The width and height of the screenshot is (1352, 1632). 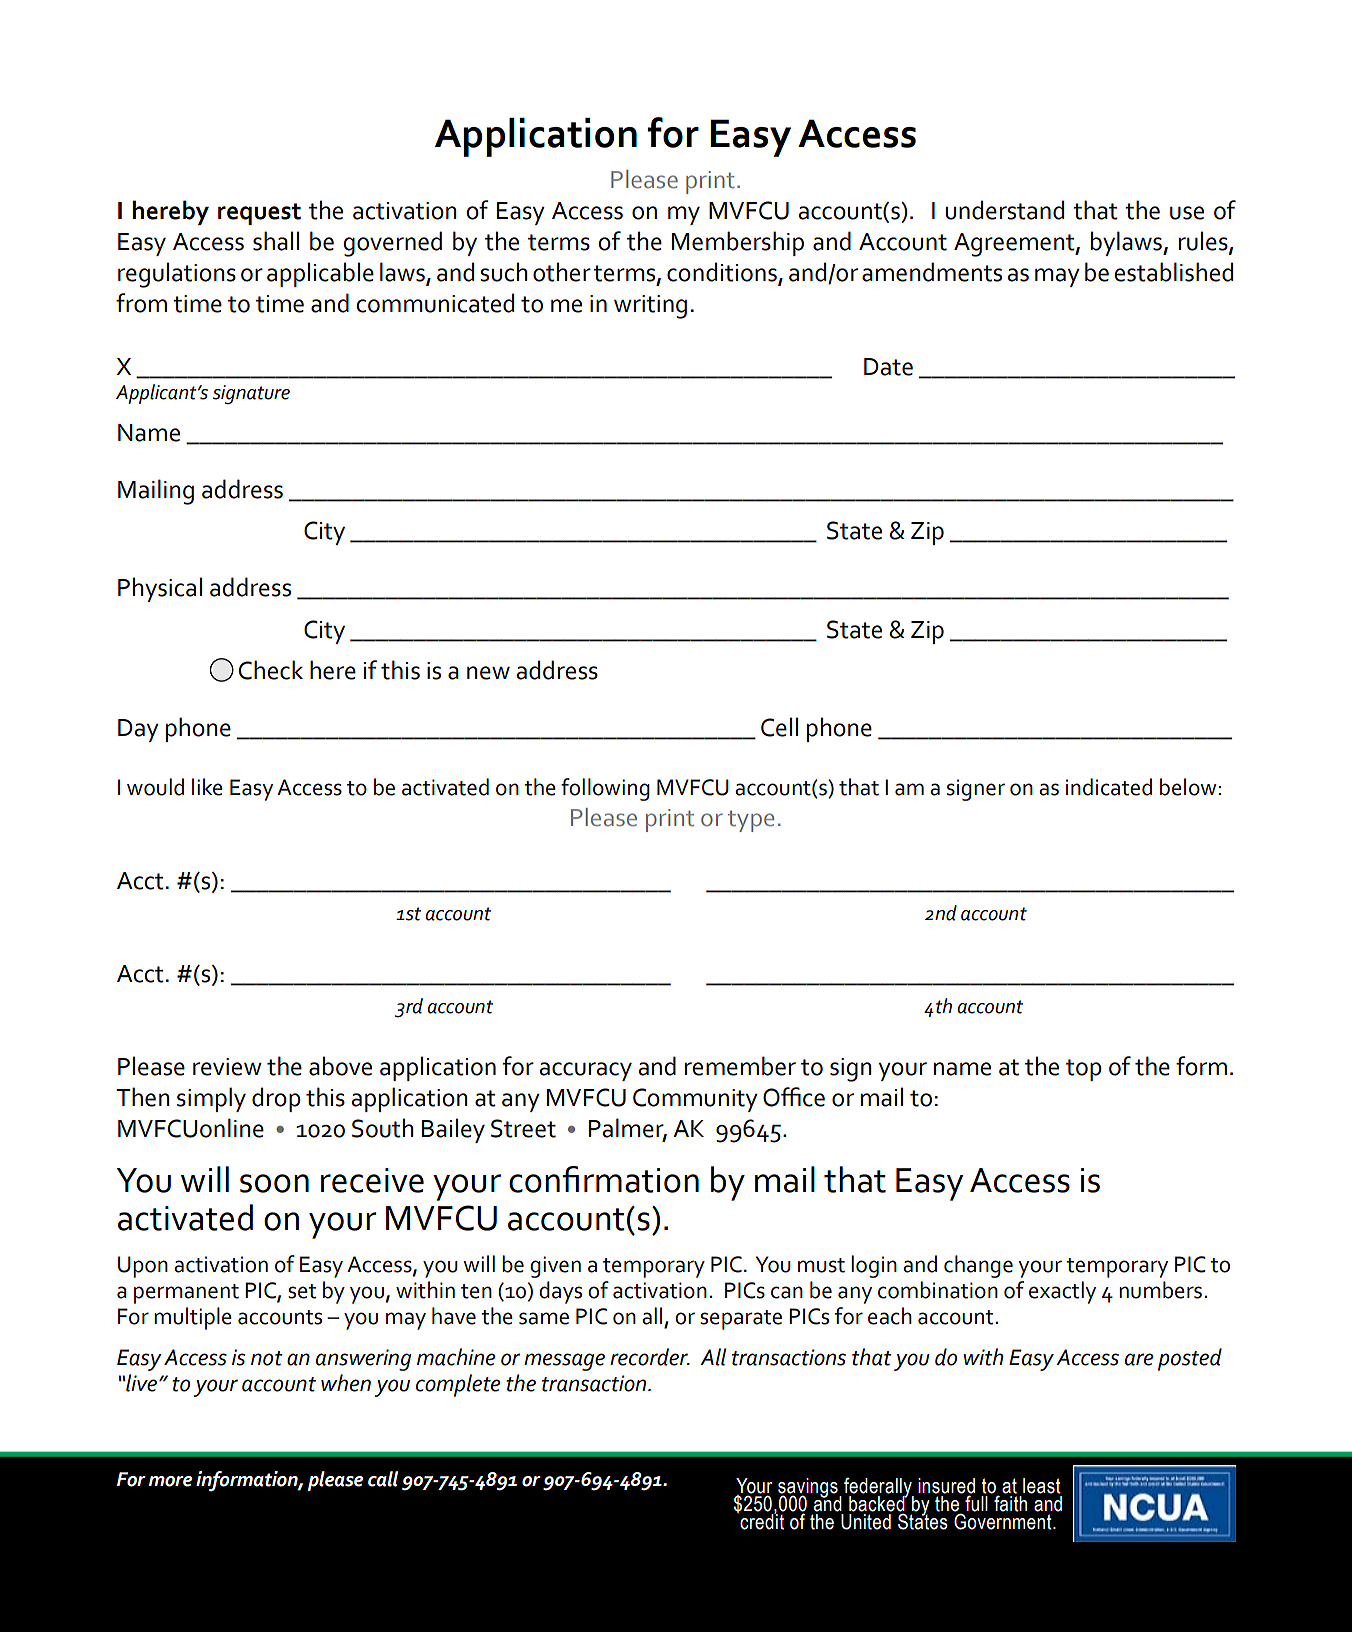 What do you see at coordinates (751, 821) in the screenshot?
I see `type` at bounding box center [751, 821].
